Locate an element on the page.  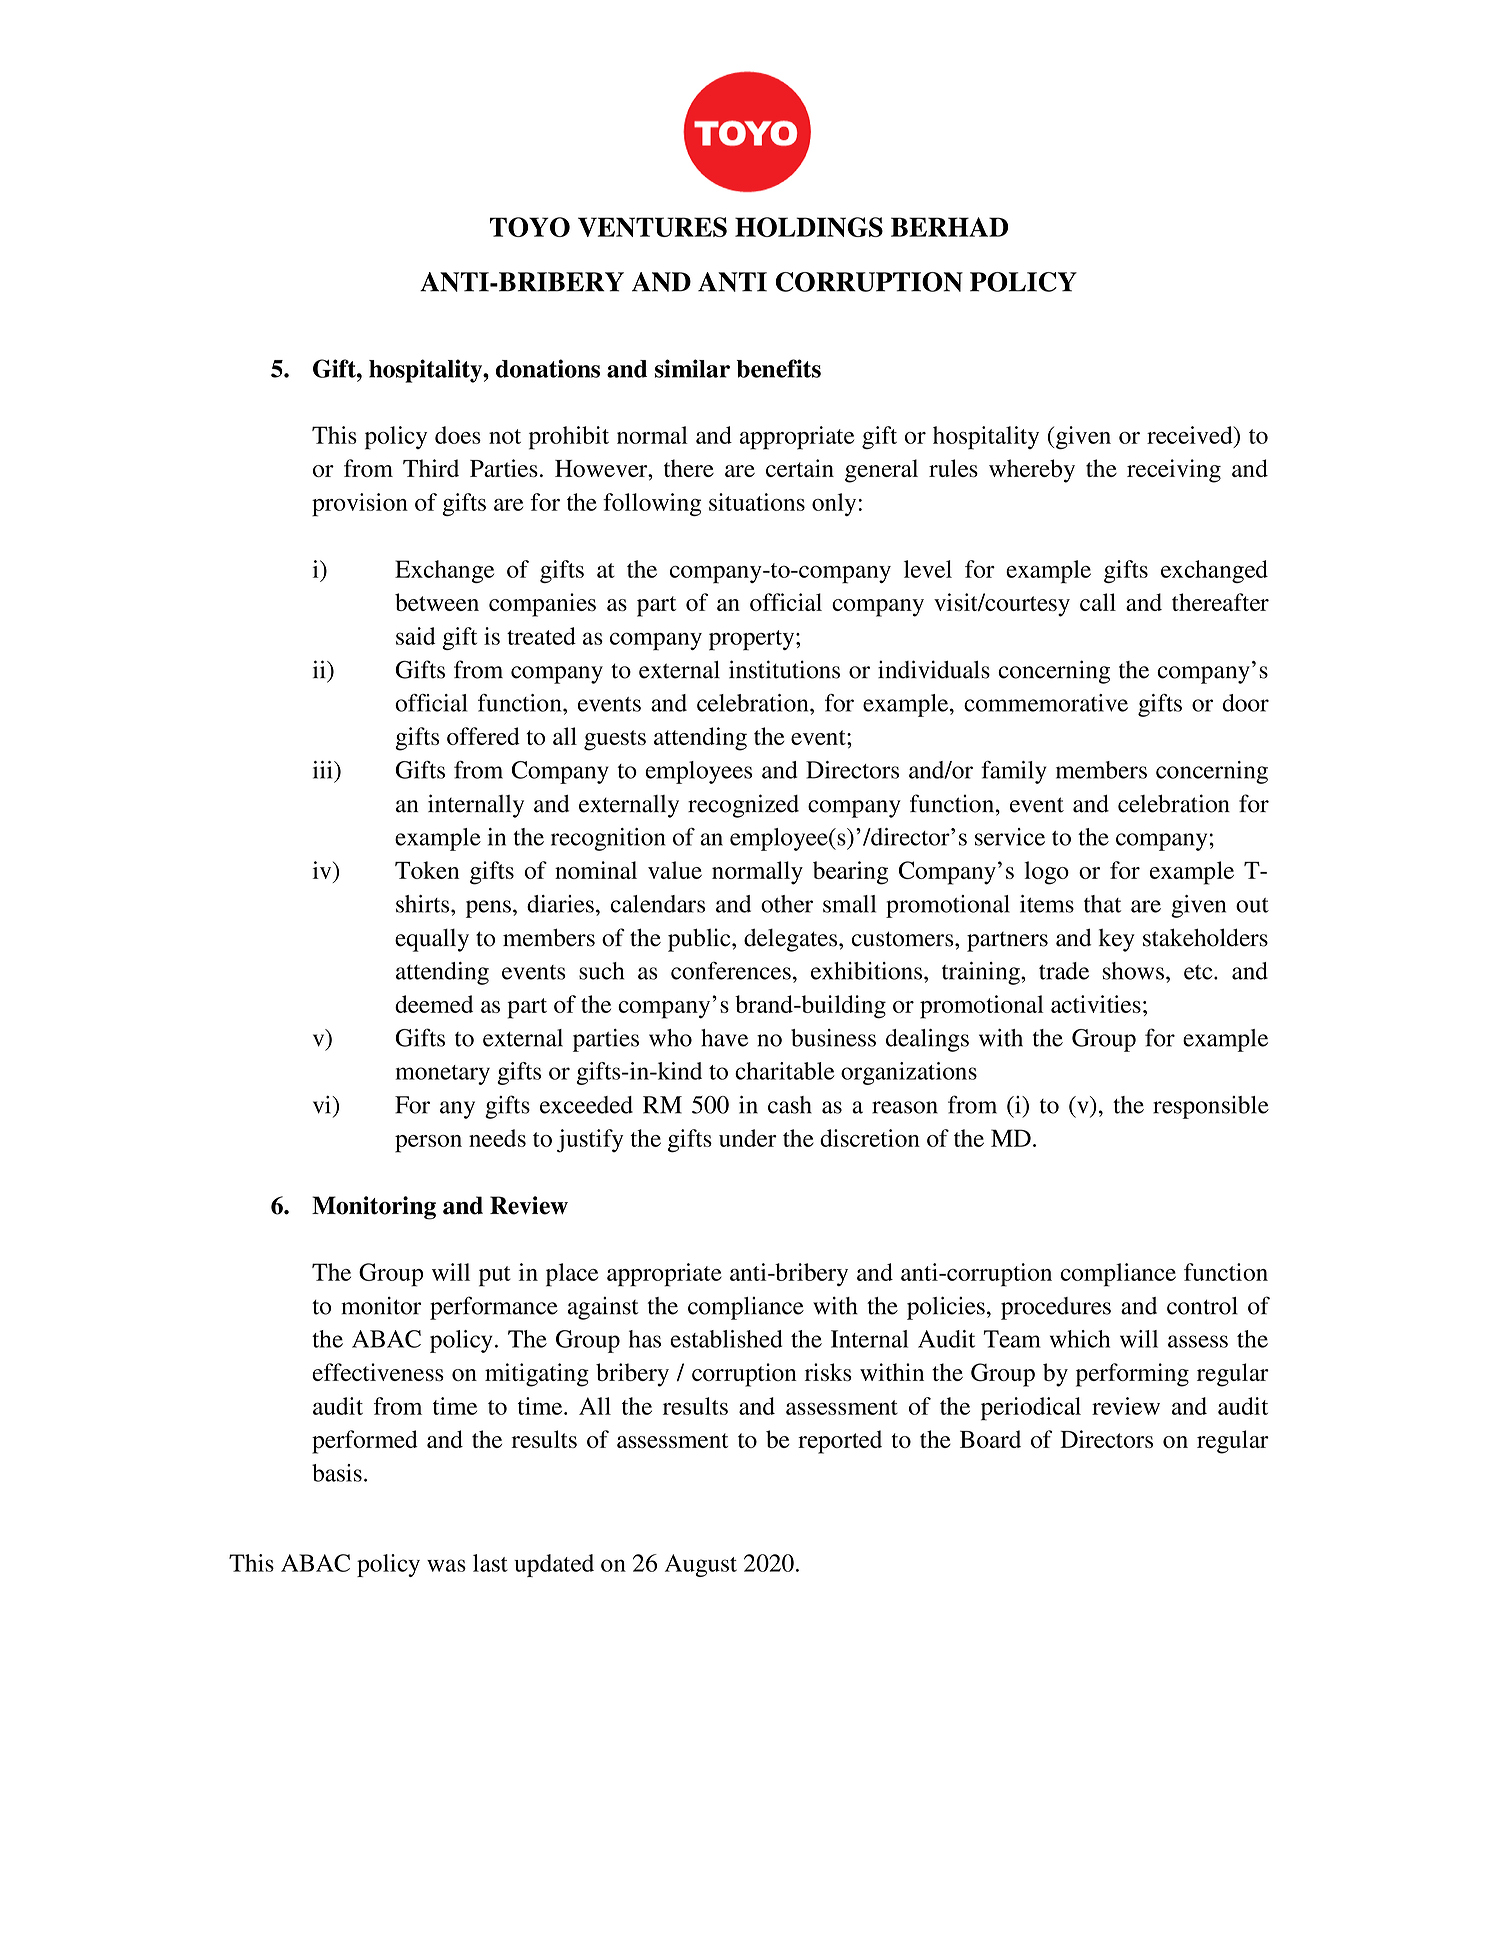
that is located at coordinates (1102, 904).
